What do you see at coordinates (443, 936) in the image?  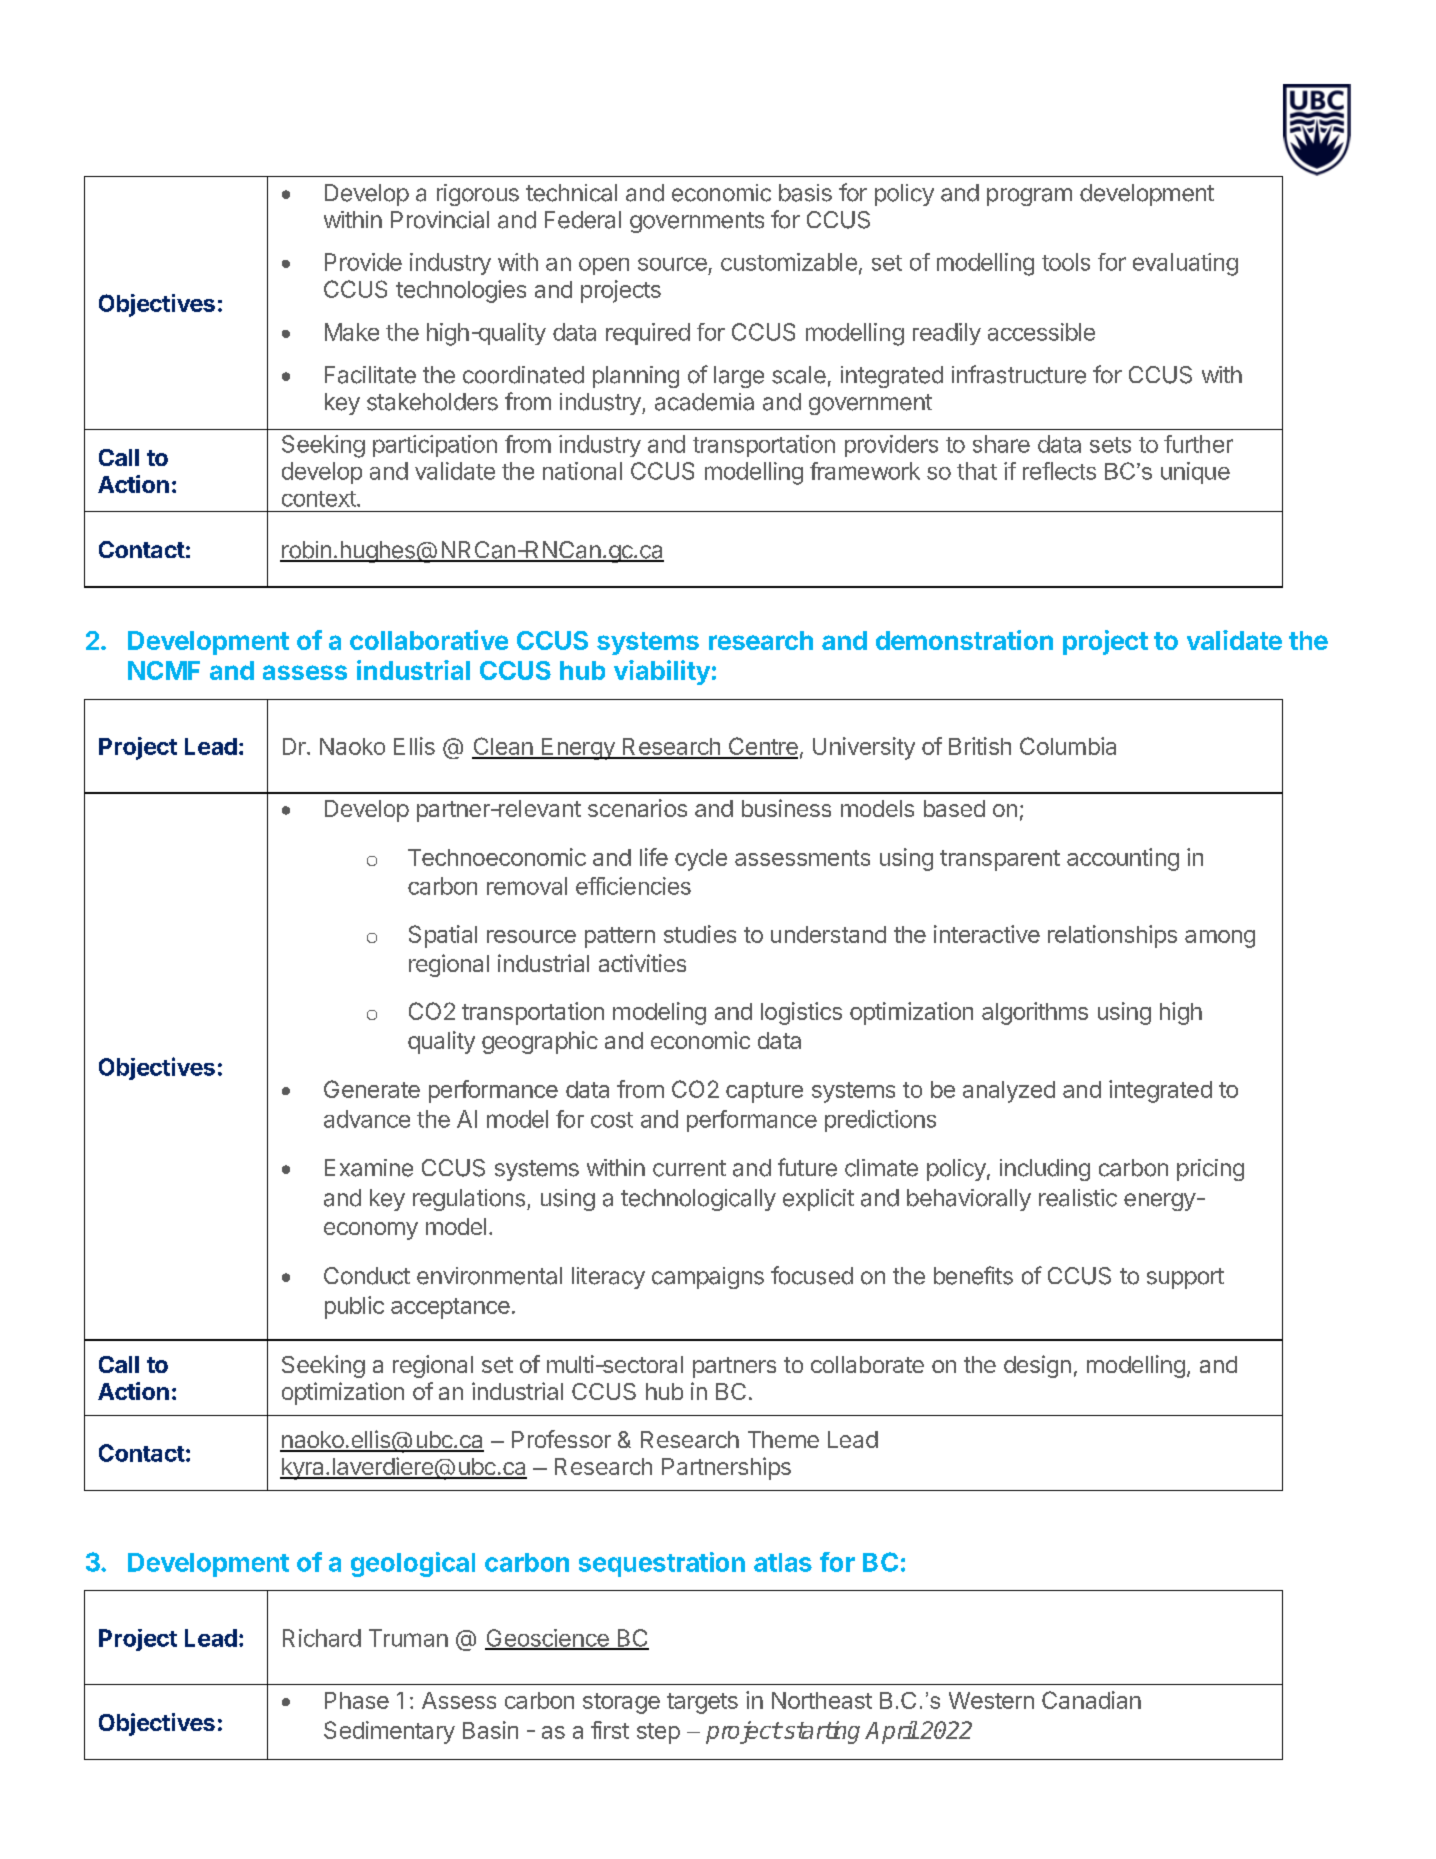 I see `Spatial` at bounding box center [443, 936].
